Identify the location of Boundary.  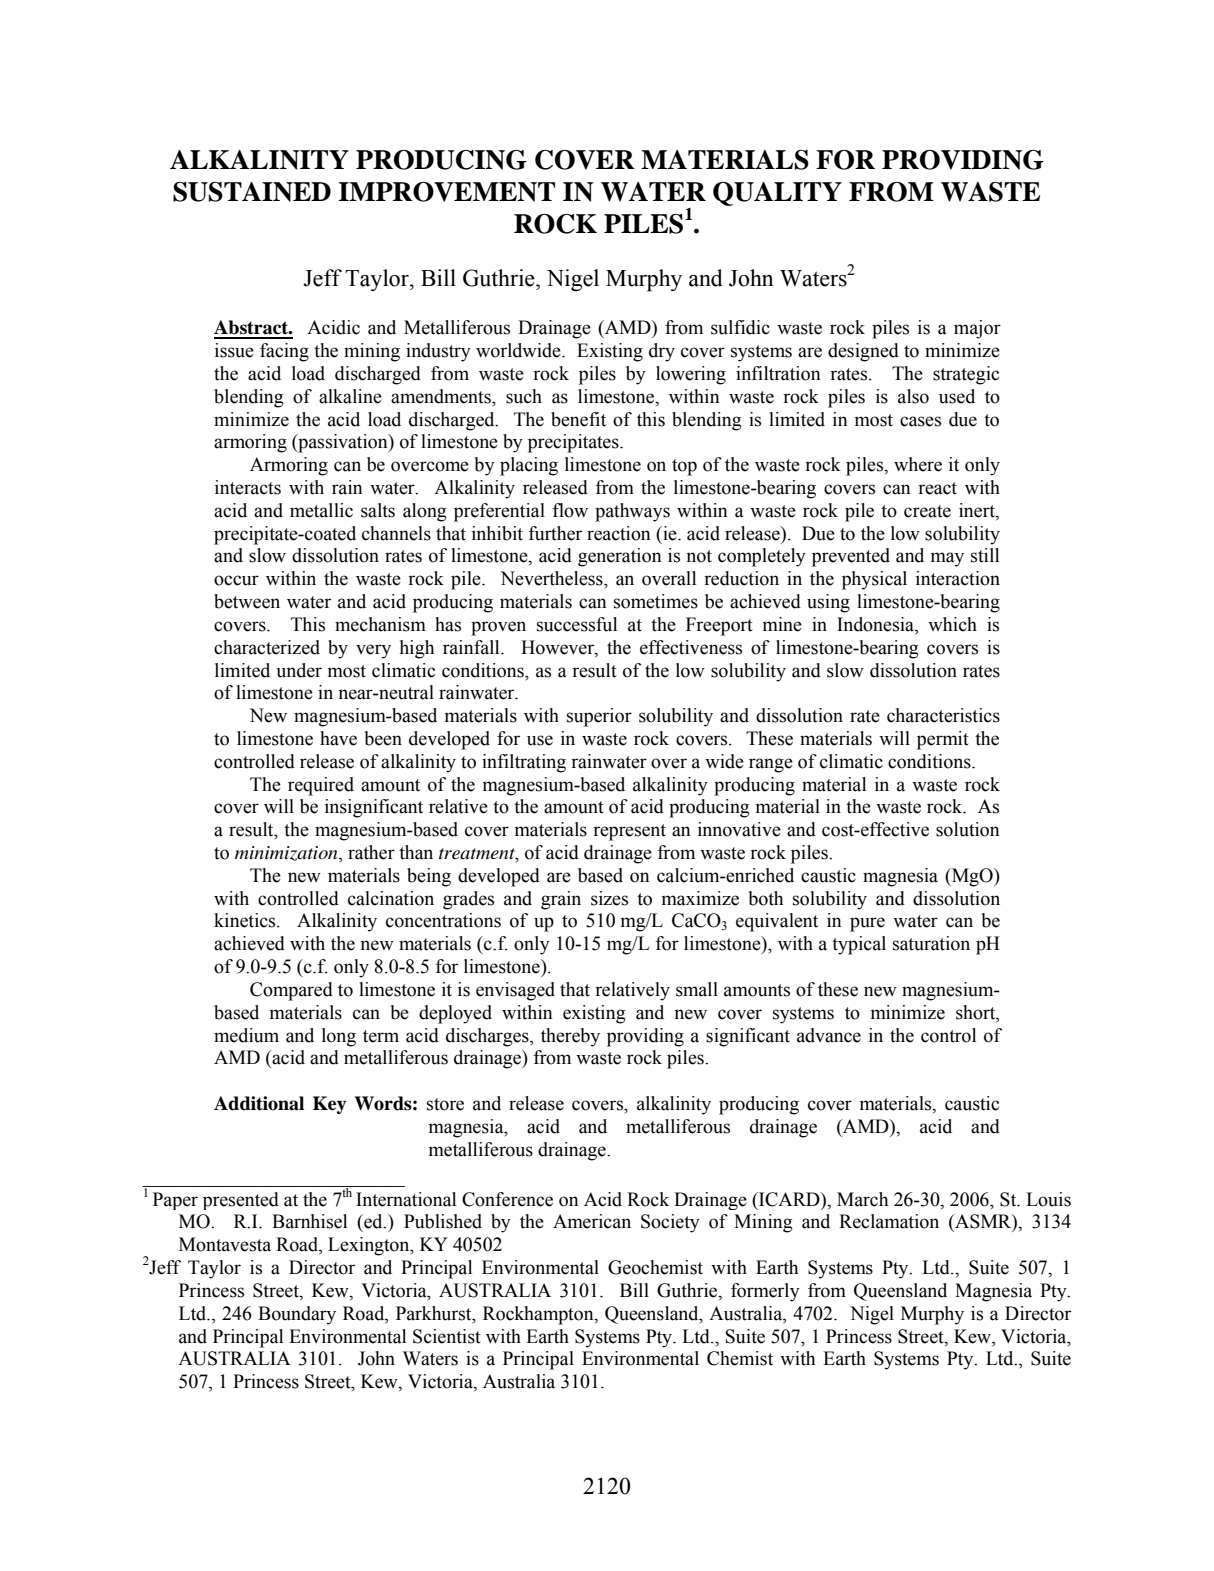
(297, 1315).
